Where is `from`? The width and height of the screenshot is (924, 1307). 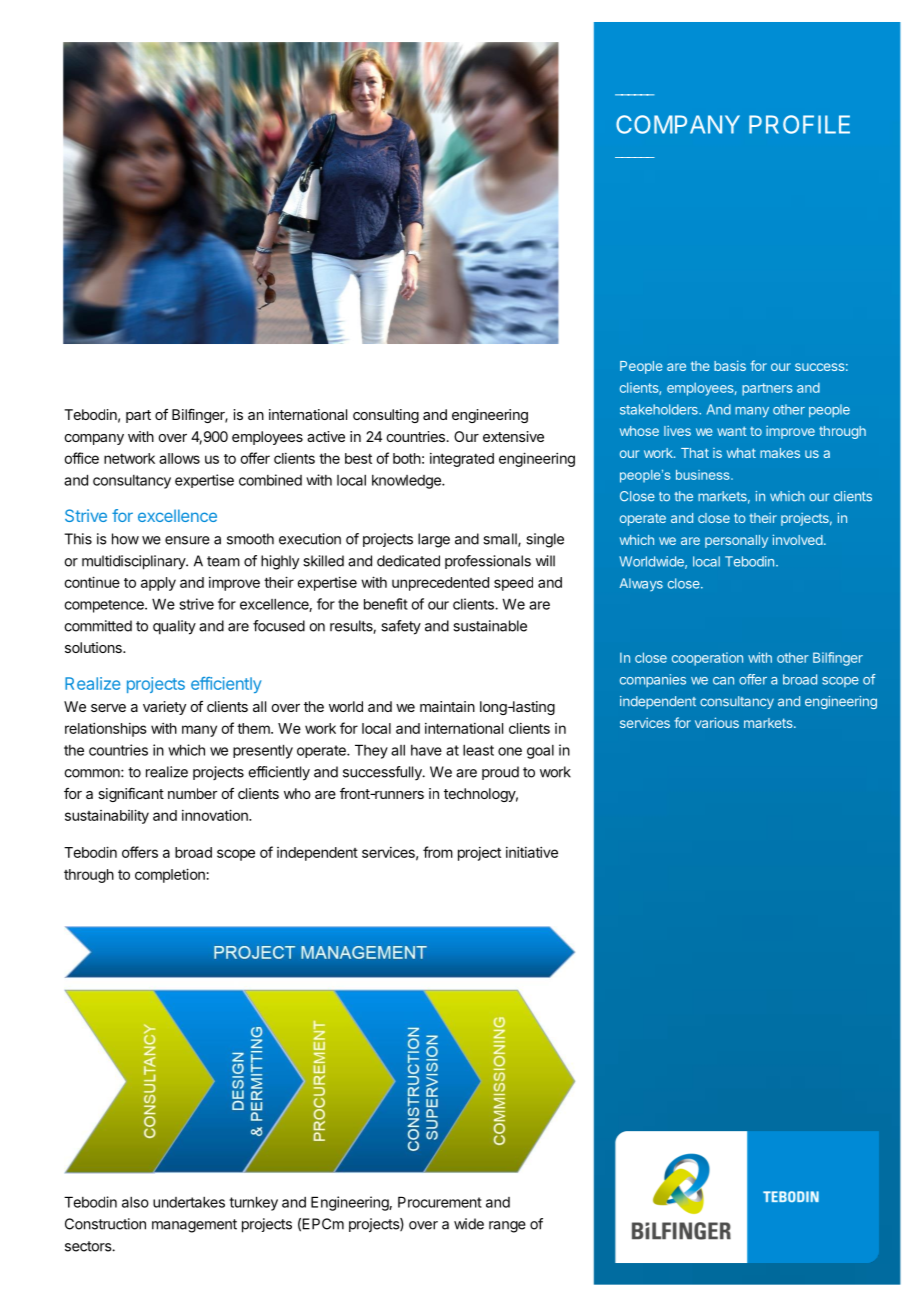
from is located at coordinates (438, 852).
